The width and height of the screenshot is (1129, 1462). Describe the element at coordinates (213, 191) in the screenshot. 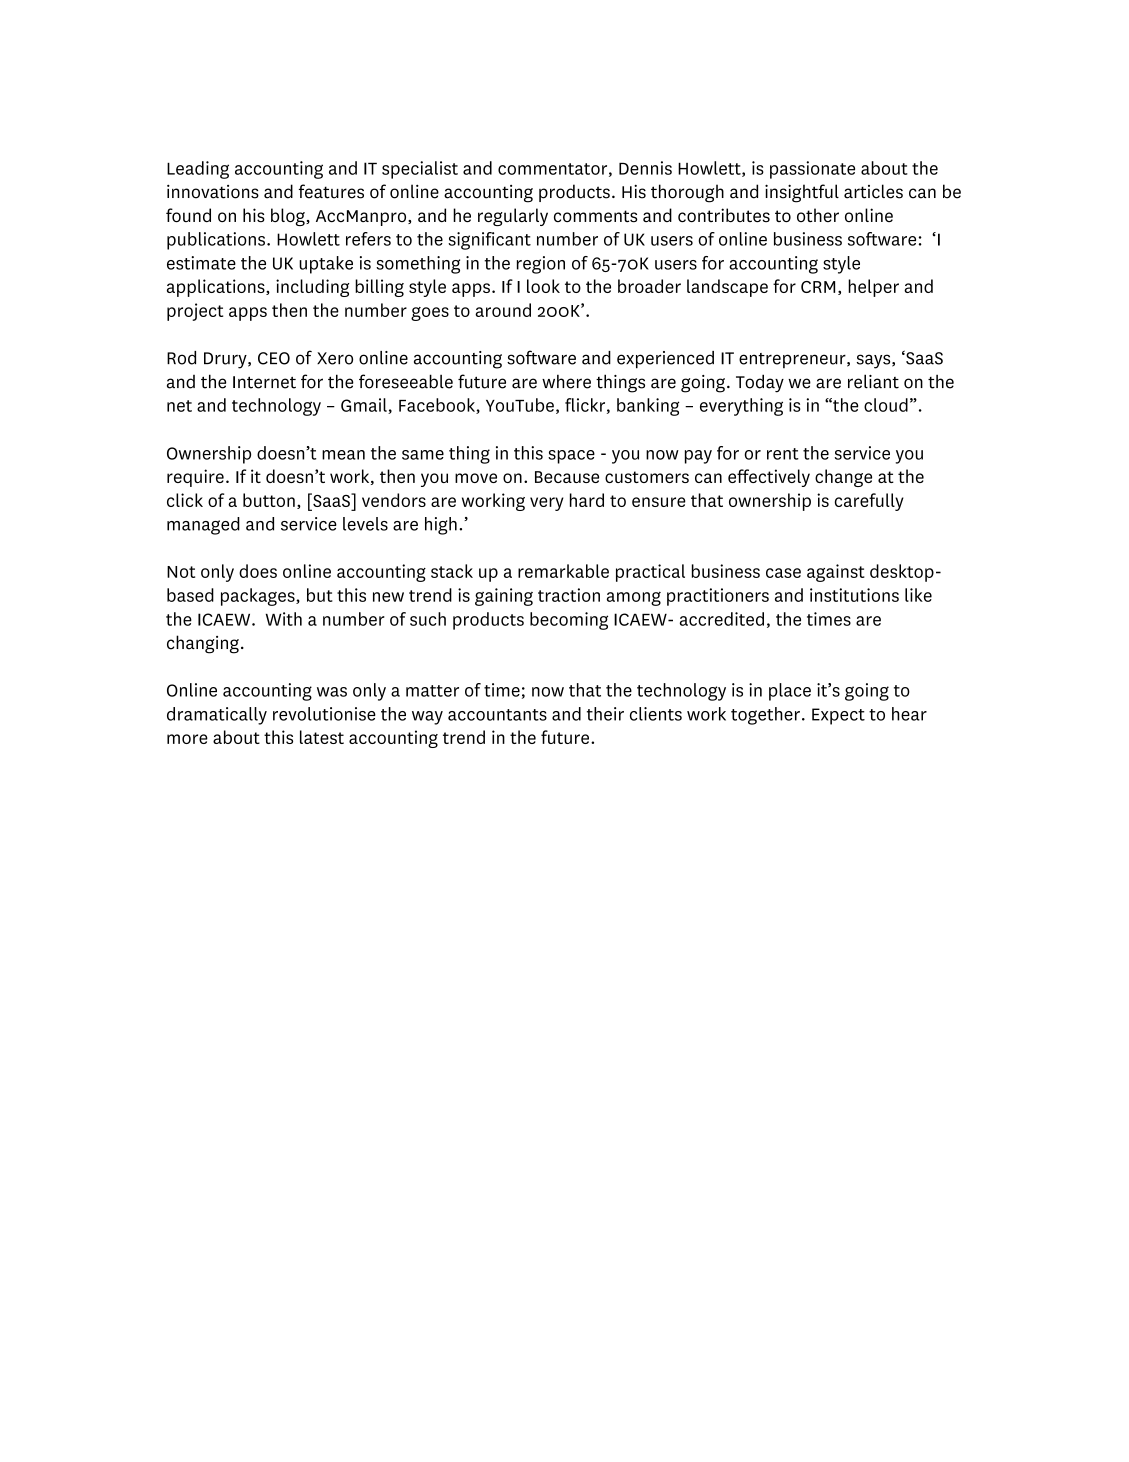

I see `innovations` at that location.
